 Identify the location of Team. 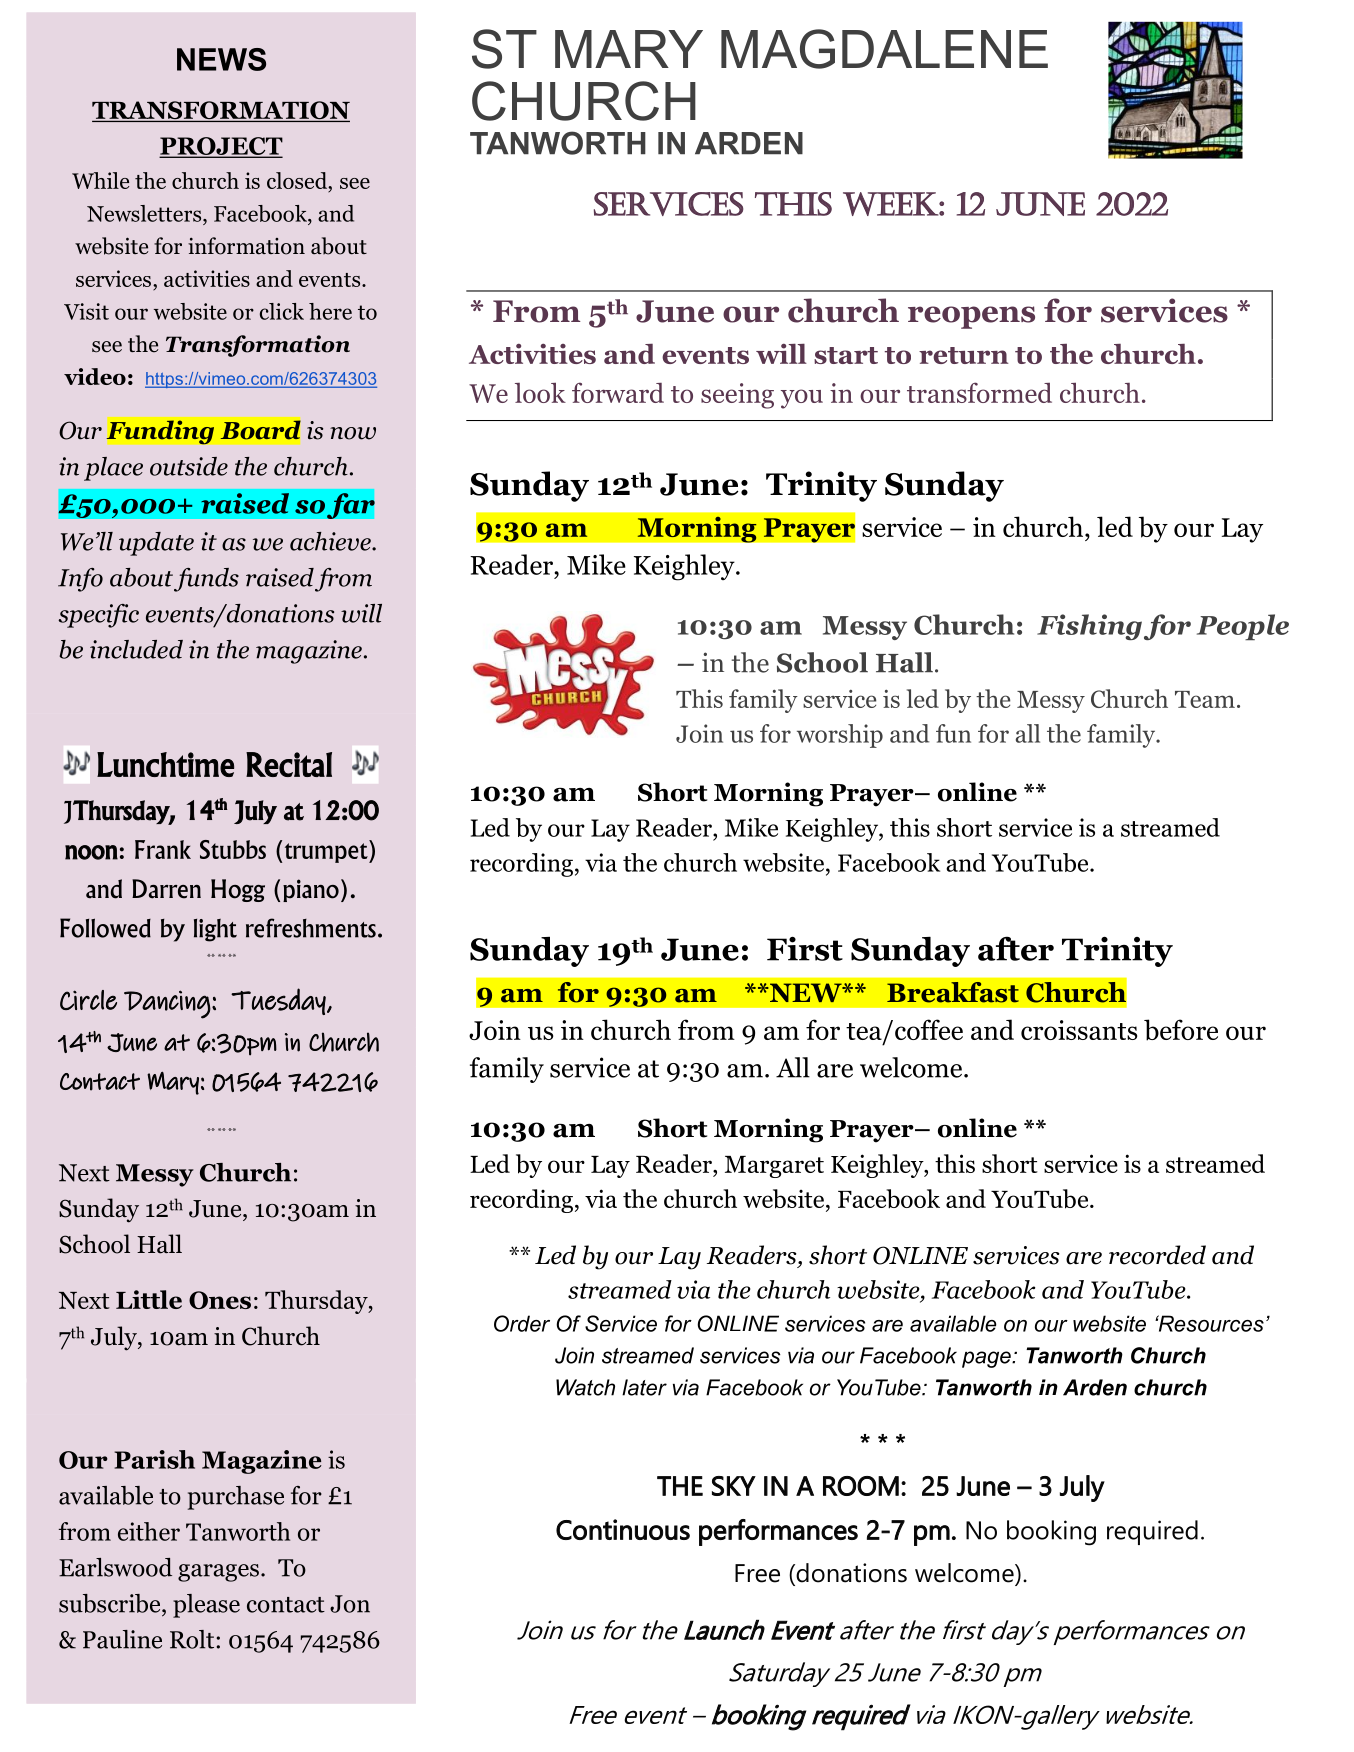
(1205, 699).
